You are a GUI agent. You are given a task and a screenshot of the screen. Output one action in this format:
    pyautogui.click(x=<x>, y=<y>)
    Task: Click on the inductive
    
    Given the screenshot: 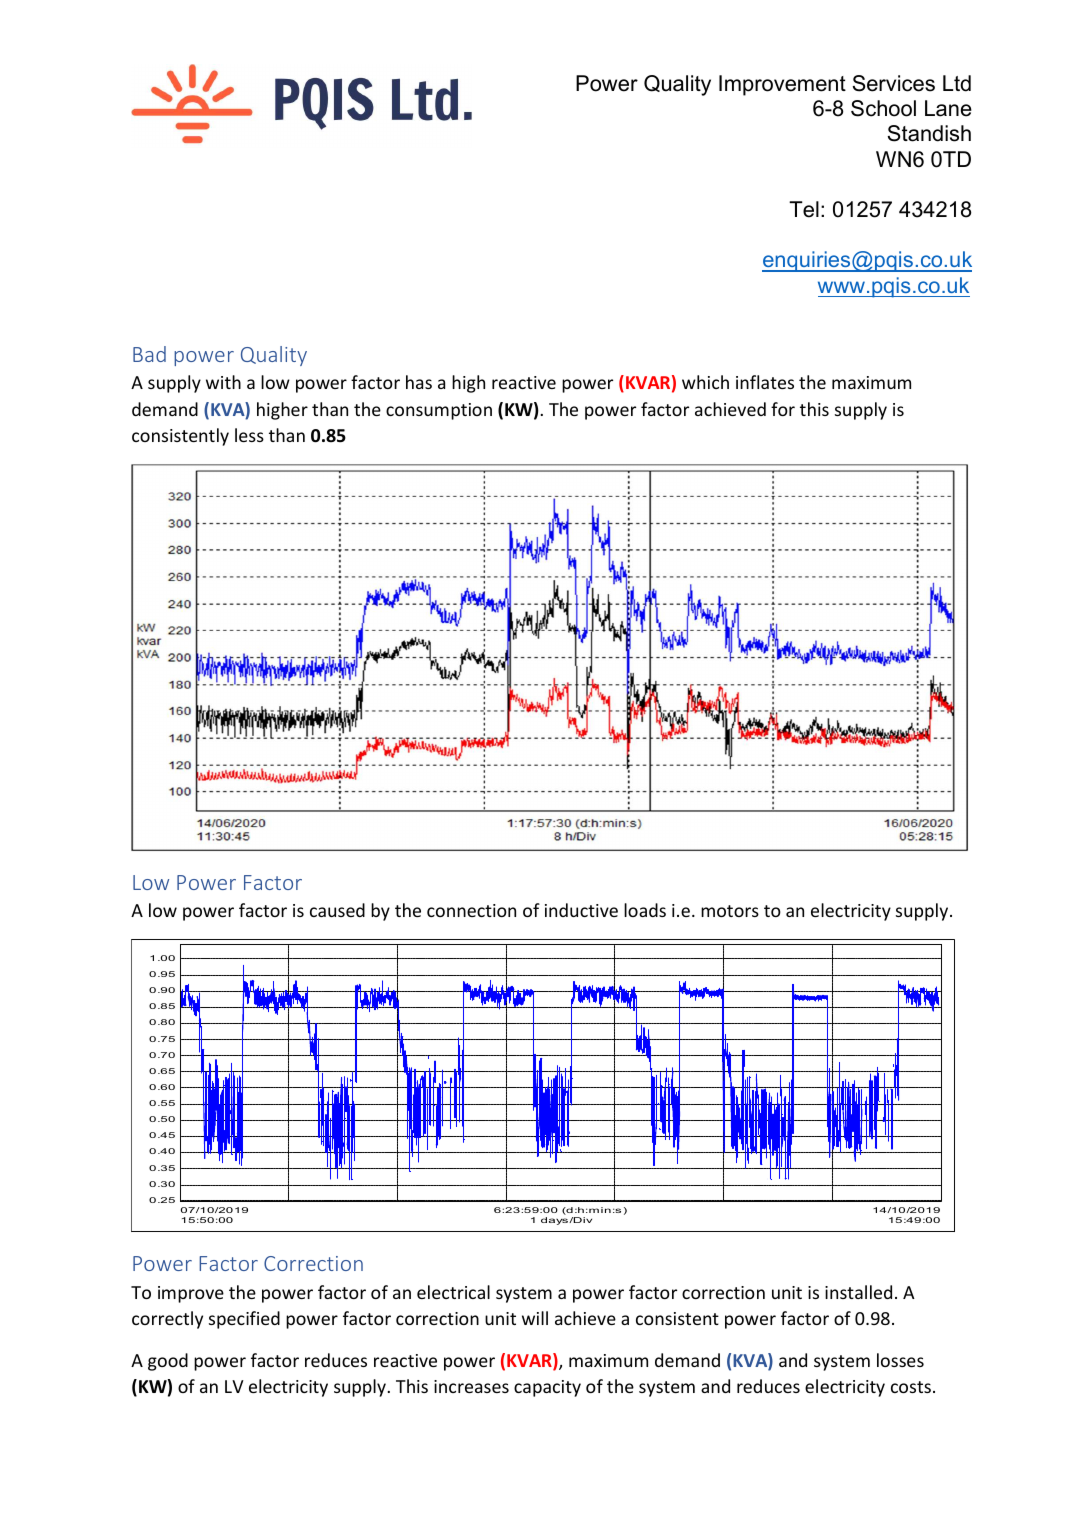 What is the action you would take?
    pyautogui.click(x=581, y=910)
